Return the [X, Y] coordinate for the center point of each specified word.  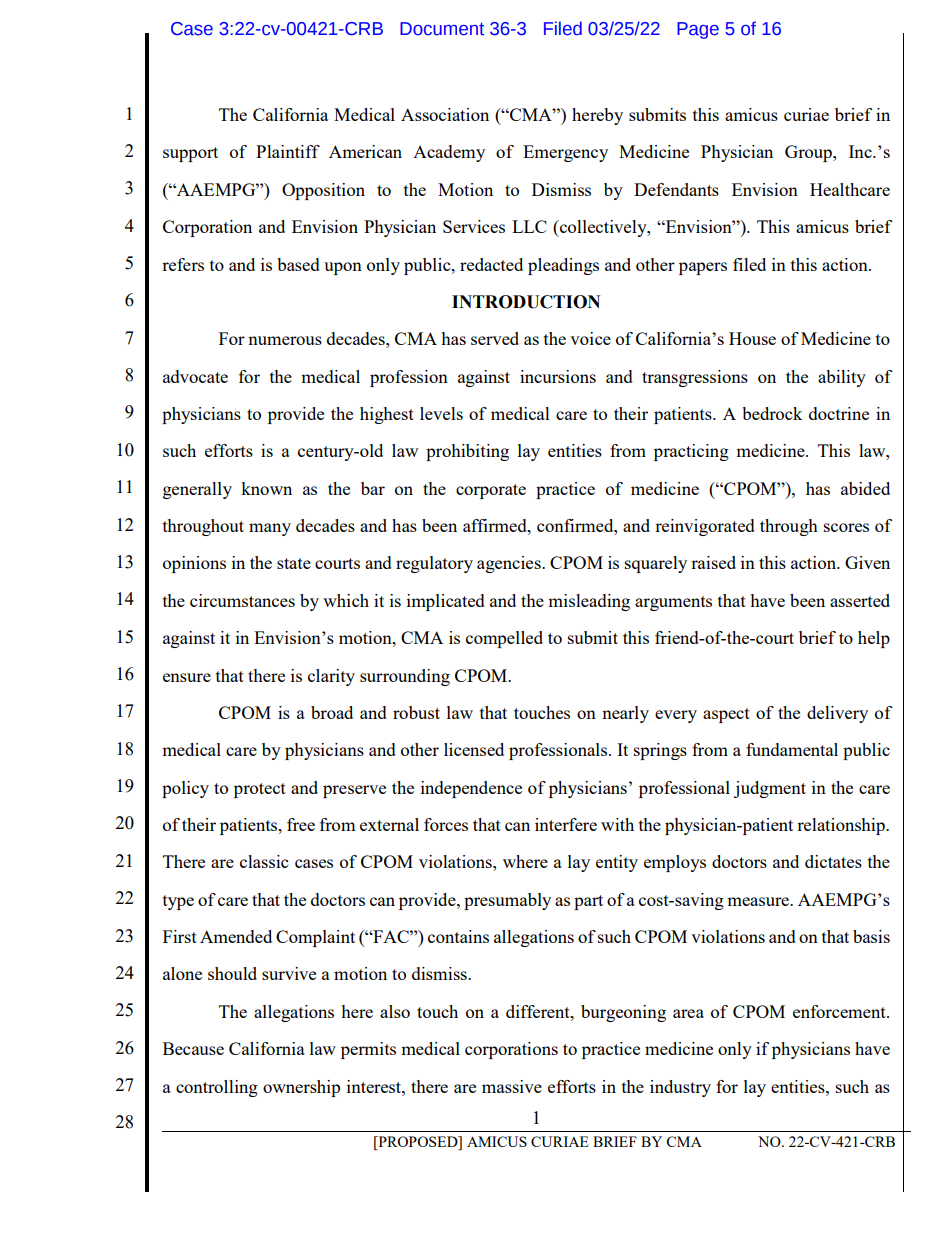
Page [698, 30]
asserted [860, 600]
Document [442, 29]
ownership [301, 1088]
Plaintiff [288, 151]
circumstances [242, 600]
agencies [510, 564]
